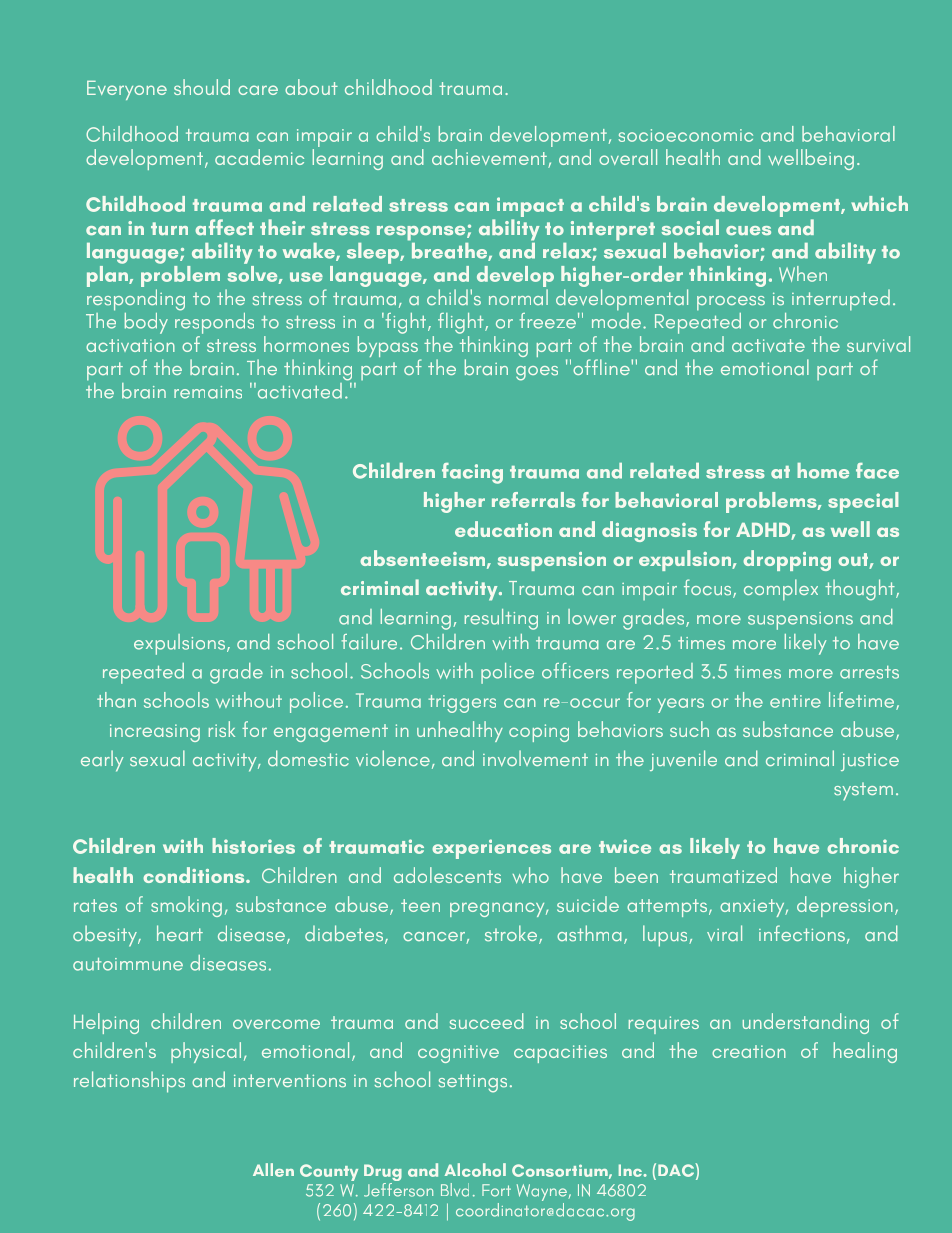 This document has width=952, height=1233. Describe the element at coordinates (685, 135) in the document. I see `socioeconomic` at that location.
